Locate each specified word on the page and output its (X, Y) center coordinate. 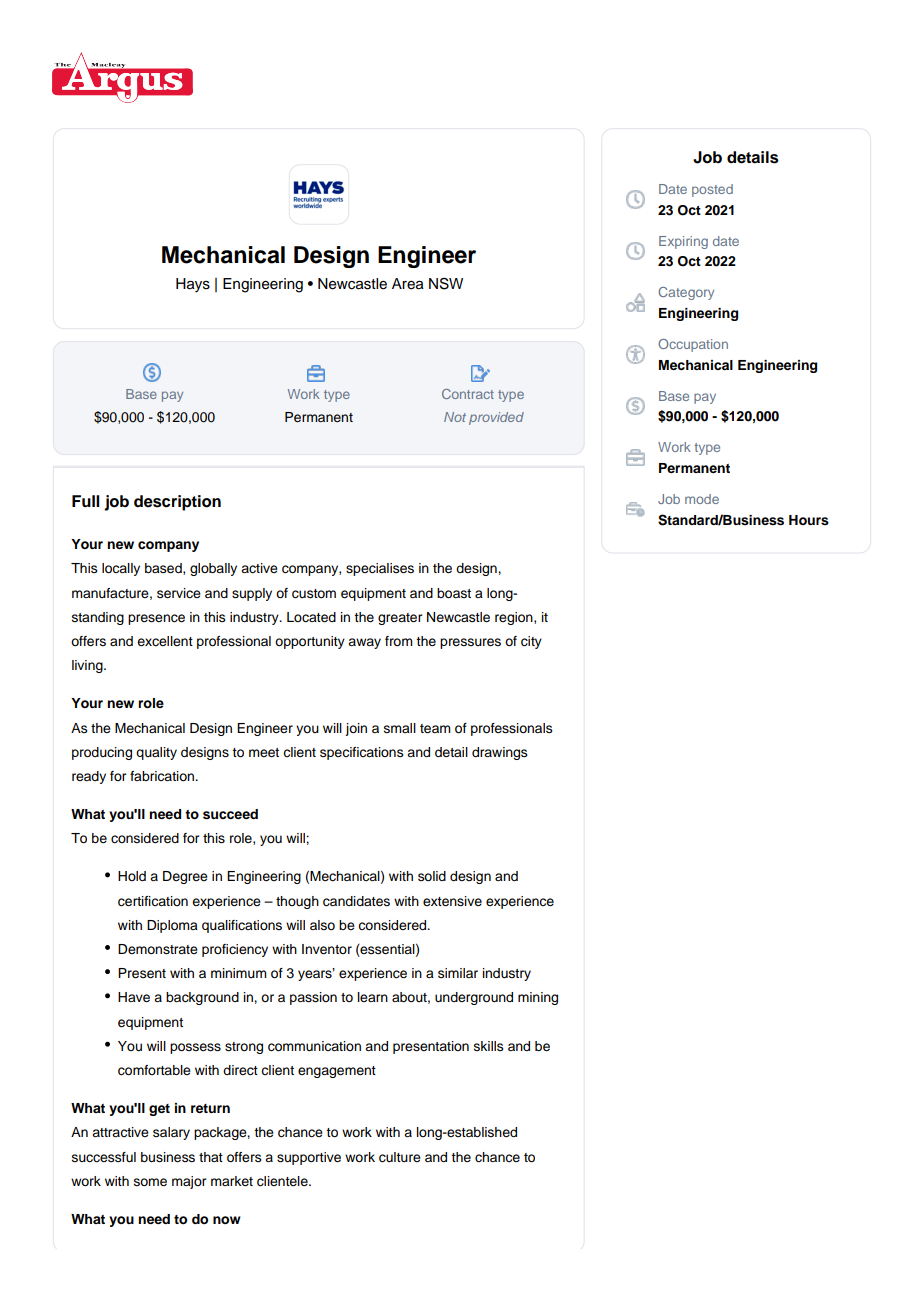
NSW (446, 283)
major (189, 1182)
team (435, 729)
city (531, 642)
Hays (193, 285)
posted (712, 190)
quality (156, 753)
